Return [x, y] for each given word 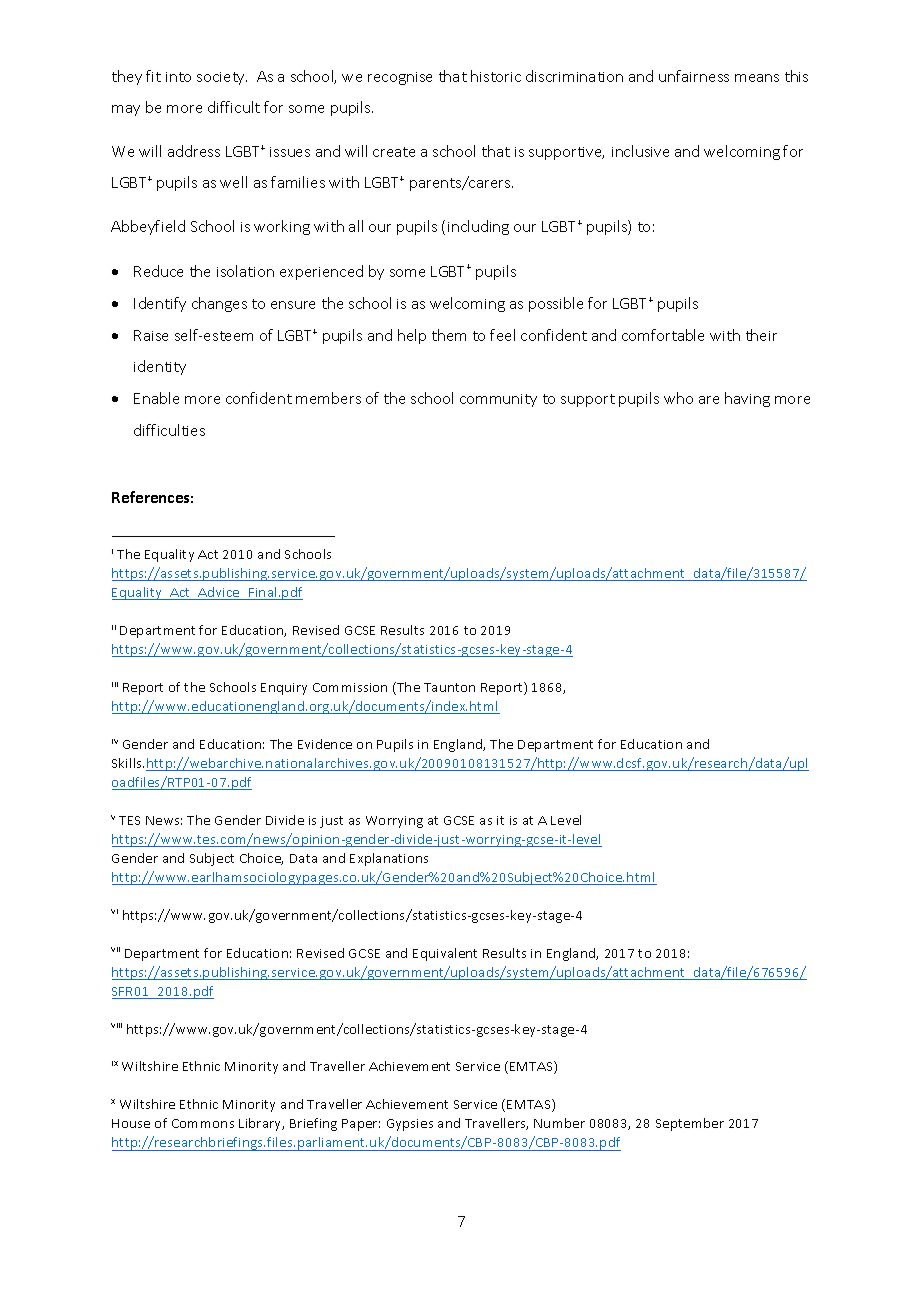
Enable [156, 398]
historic [496, 76]
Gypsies [410, 1125]
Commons [203, 1123]
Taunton [449, 687]
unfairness [694, 76]
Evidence [325, 744]
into [178, 77]
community [498, 400]
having [747, 399]
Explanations [389, 859]
